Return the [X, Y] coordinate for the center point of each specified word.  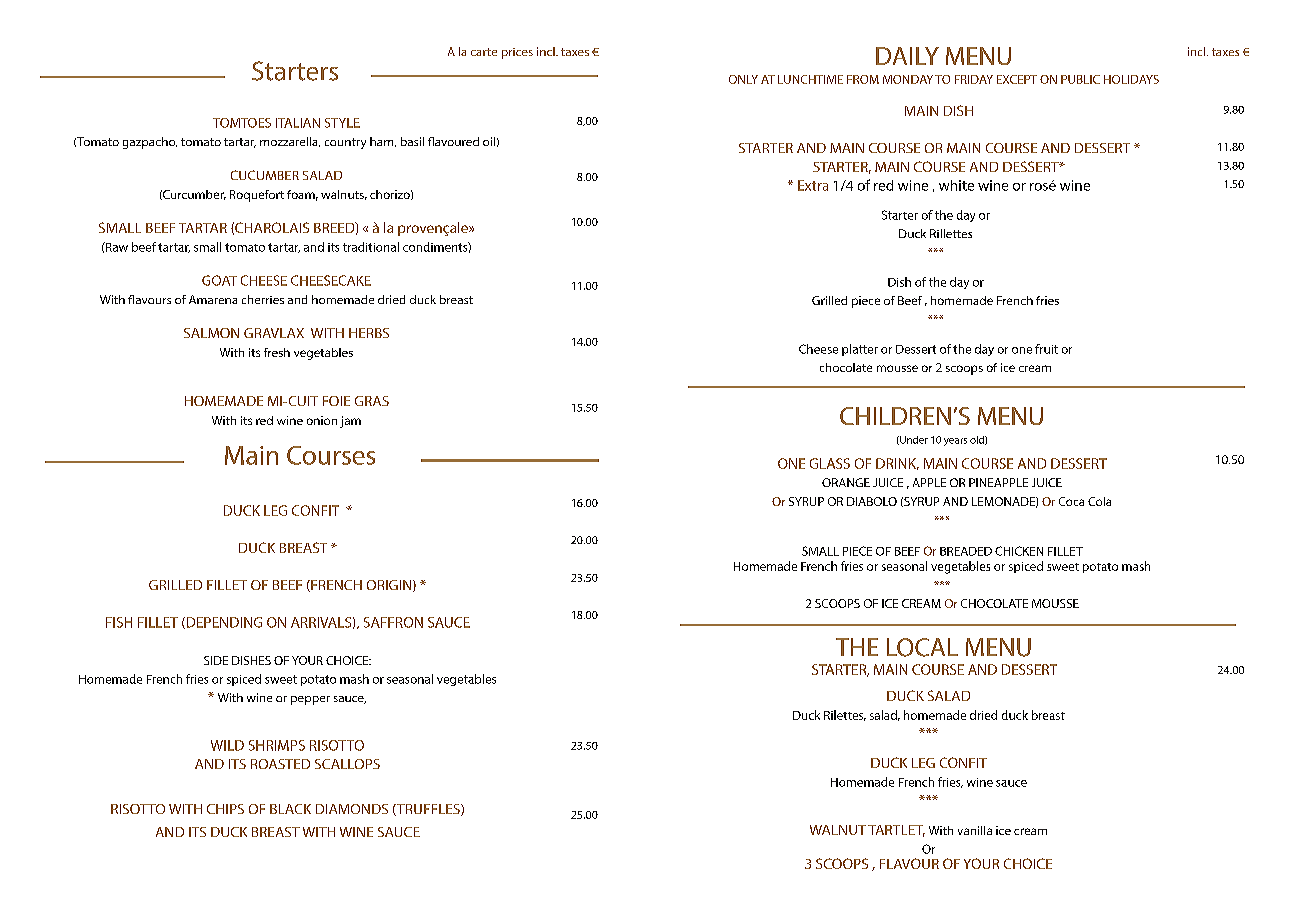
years [955, 442]
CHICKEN [1019, 551]
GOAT [219, 280]
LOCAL [922, 647]
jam [350, 422]
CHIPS [225, 809]
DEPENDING [223, 623]
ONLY [743, 79]
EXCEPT [1017, 79]
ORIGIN [390, 586]
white [956, 185]
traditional [371, 247]
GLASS [830, 463]
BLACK [290, 809]
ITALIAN [298, 123]
